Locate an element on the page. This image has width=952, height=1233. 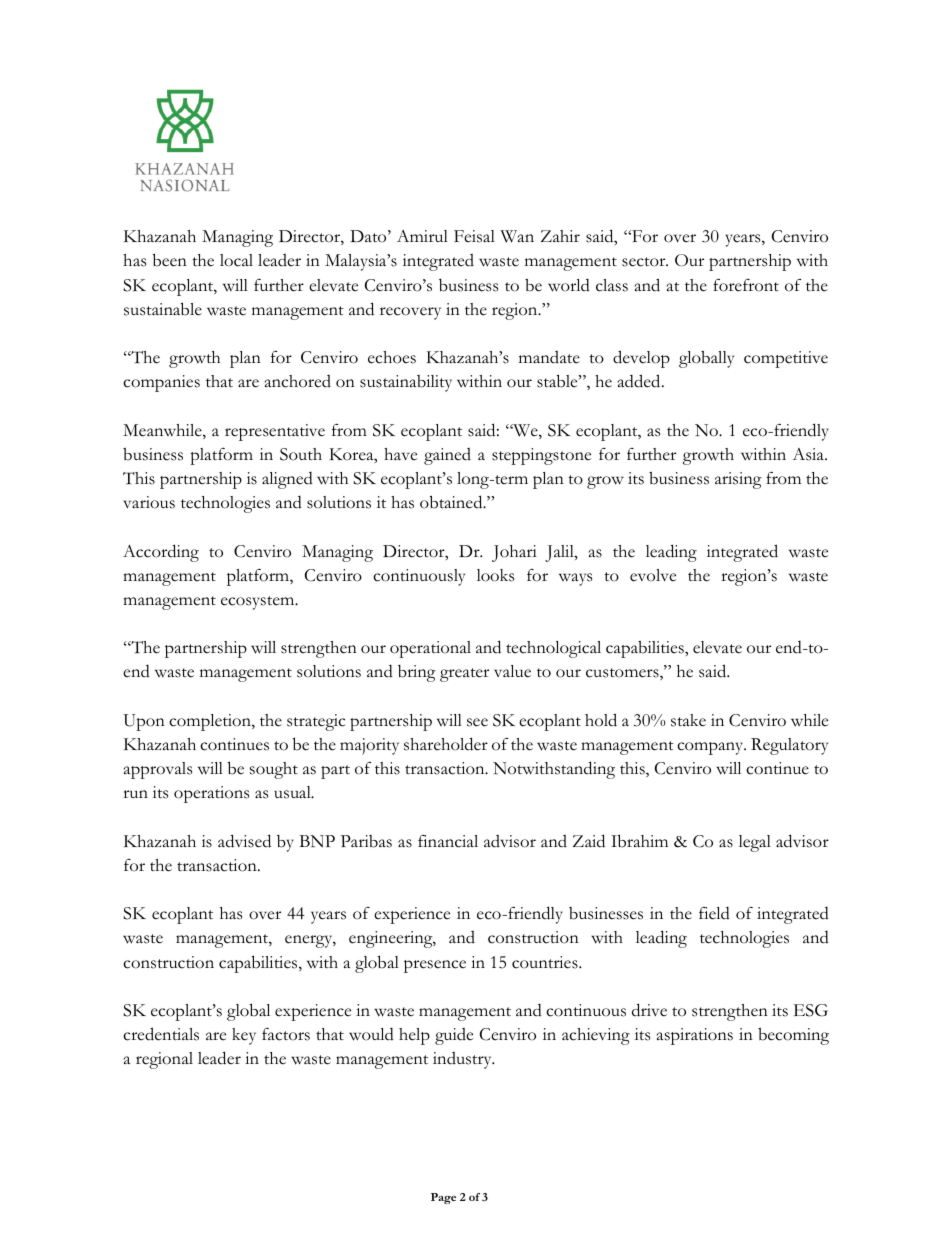
looks is located at coordinates (495, 575).
